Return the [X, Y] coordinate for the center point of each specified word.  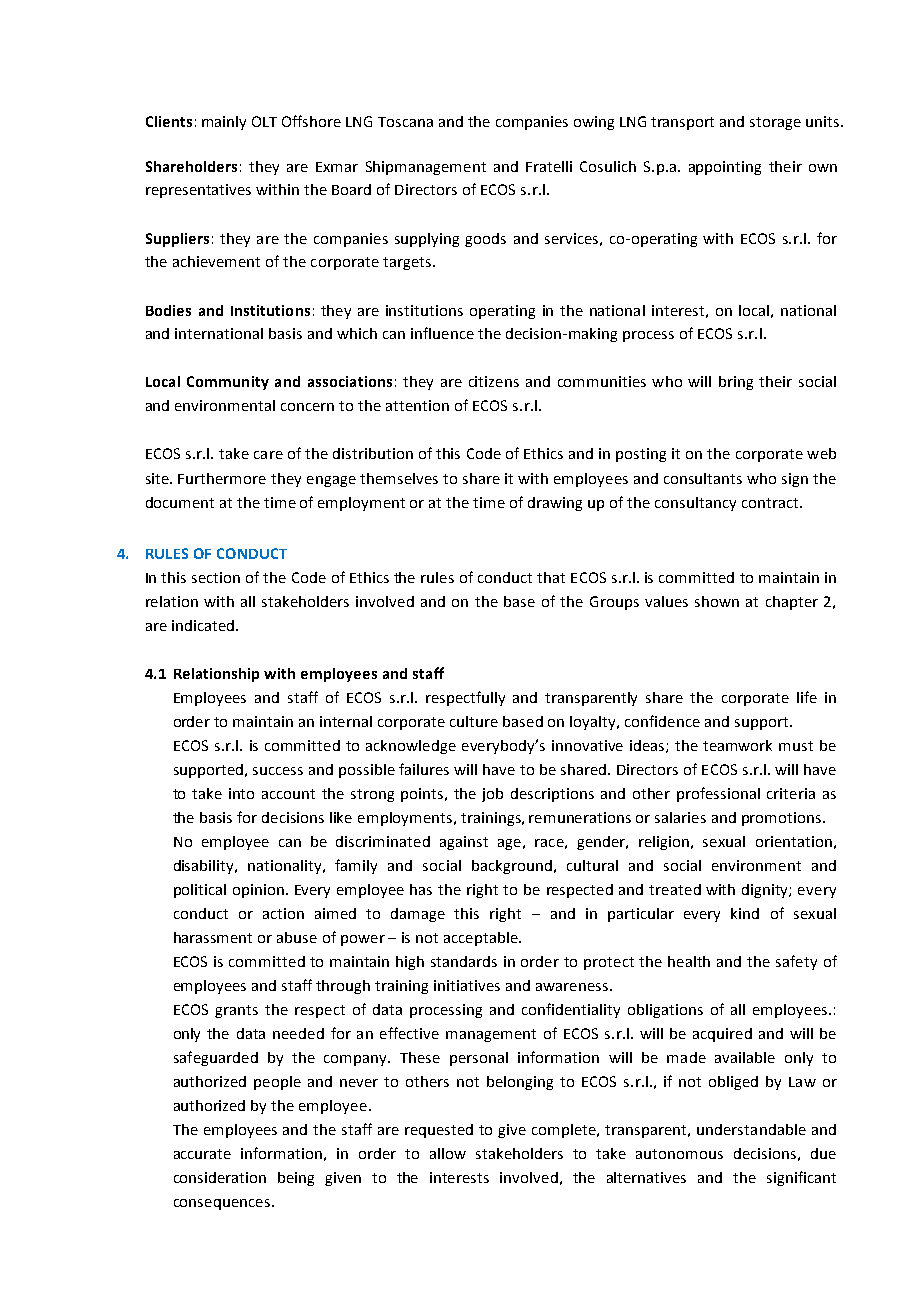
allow [448, 1153]
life [807, 697]
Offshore [311, 121]
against [464, 843]
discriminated [383, 841]
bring [736, 383]
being [296, 1179]
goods [485, 240]
